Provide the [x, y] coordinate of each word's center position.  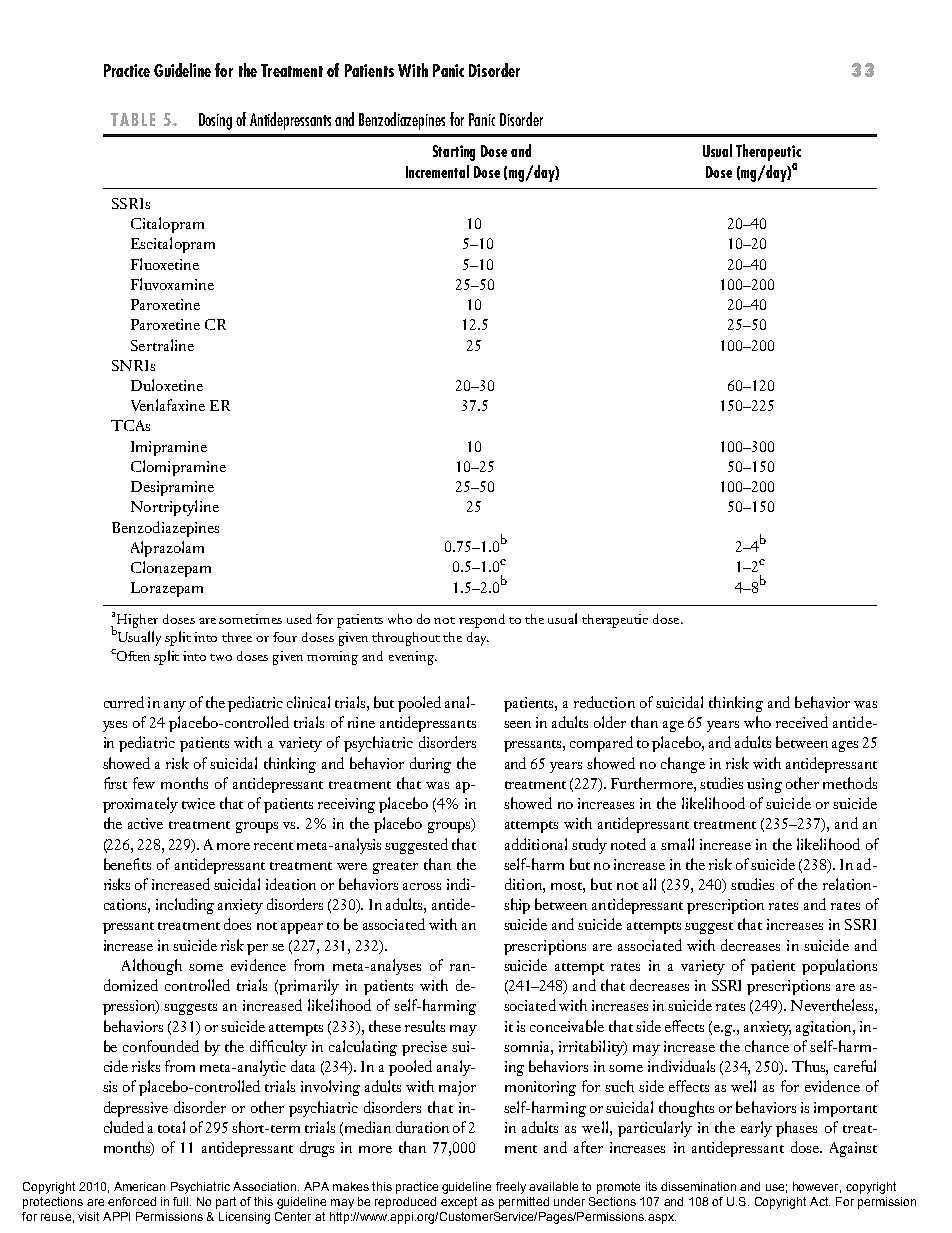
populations [839, 967]
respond [482, 621]
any [175, 706]
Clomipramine [178, 468]
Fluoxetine [165, 264]
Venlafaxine [168, 405]
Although [152, 967]
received [802, 722]
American [139, 1186]
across [422, 886]
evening [413, 658]
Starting [454, 153]
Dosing [215, 121]
